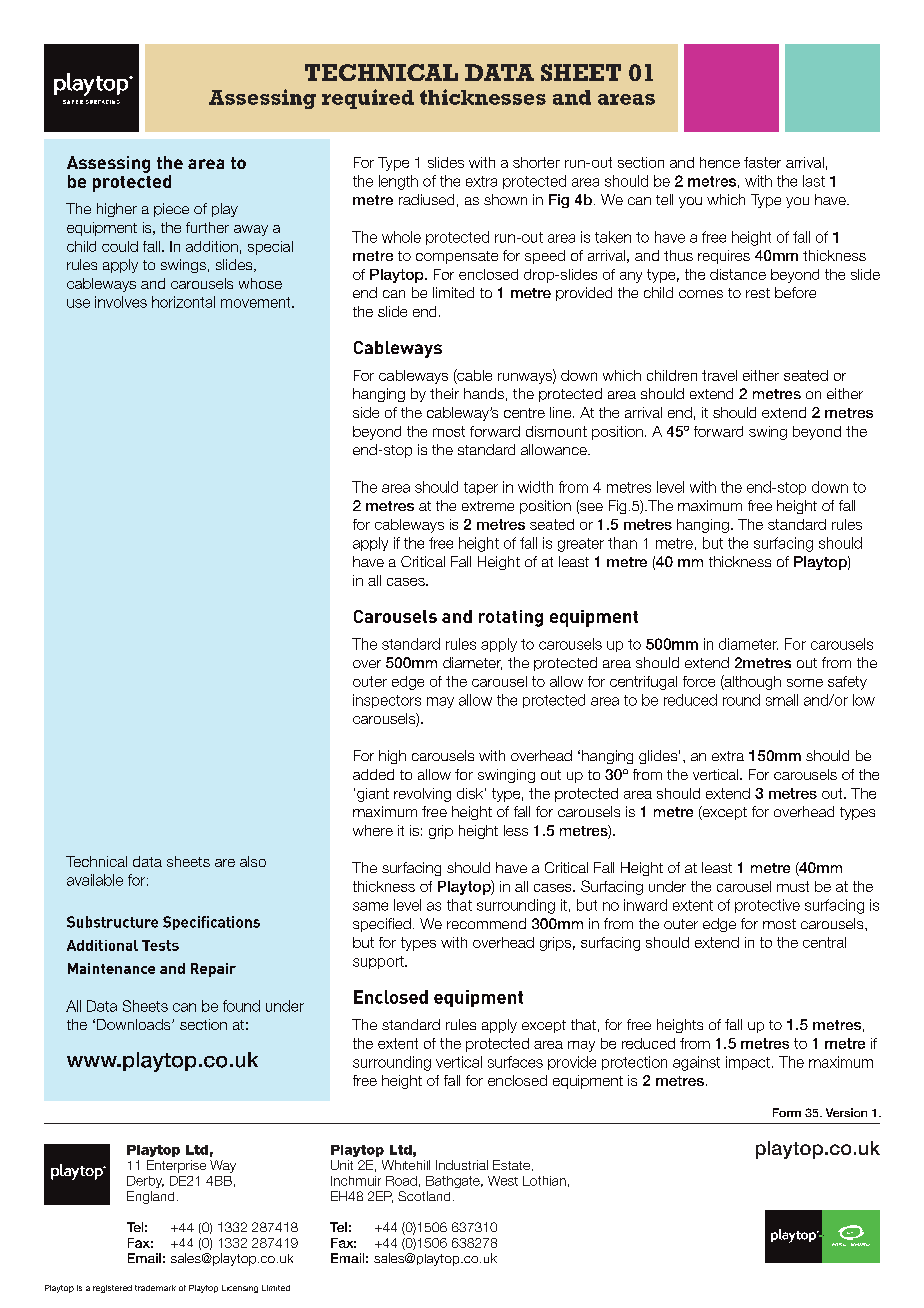 The image size is (924, 1308). Describe the element at coordinates (762, 162) in the document. I see `faster` at that location.
